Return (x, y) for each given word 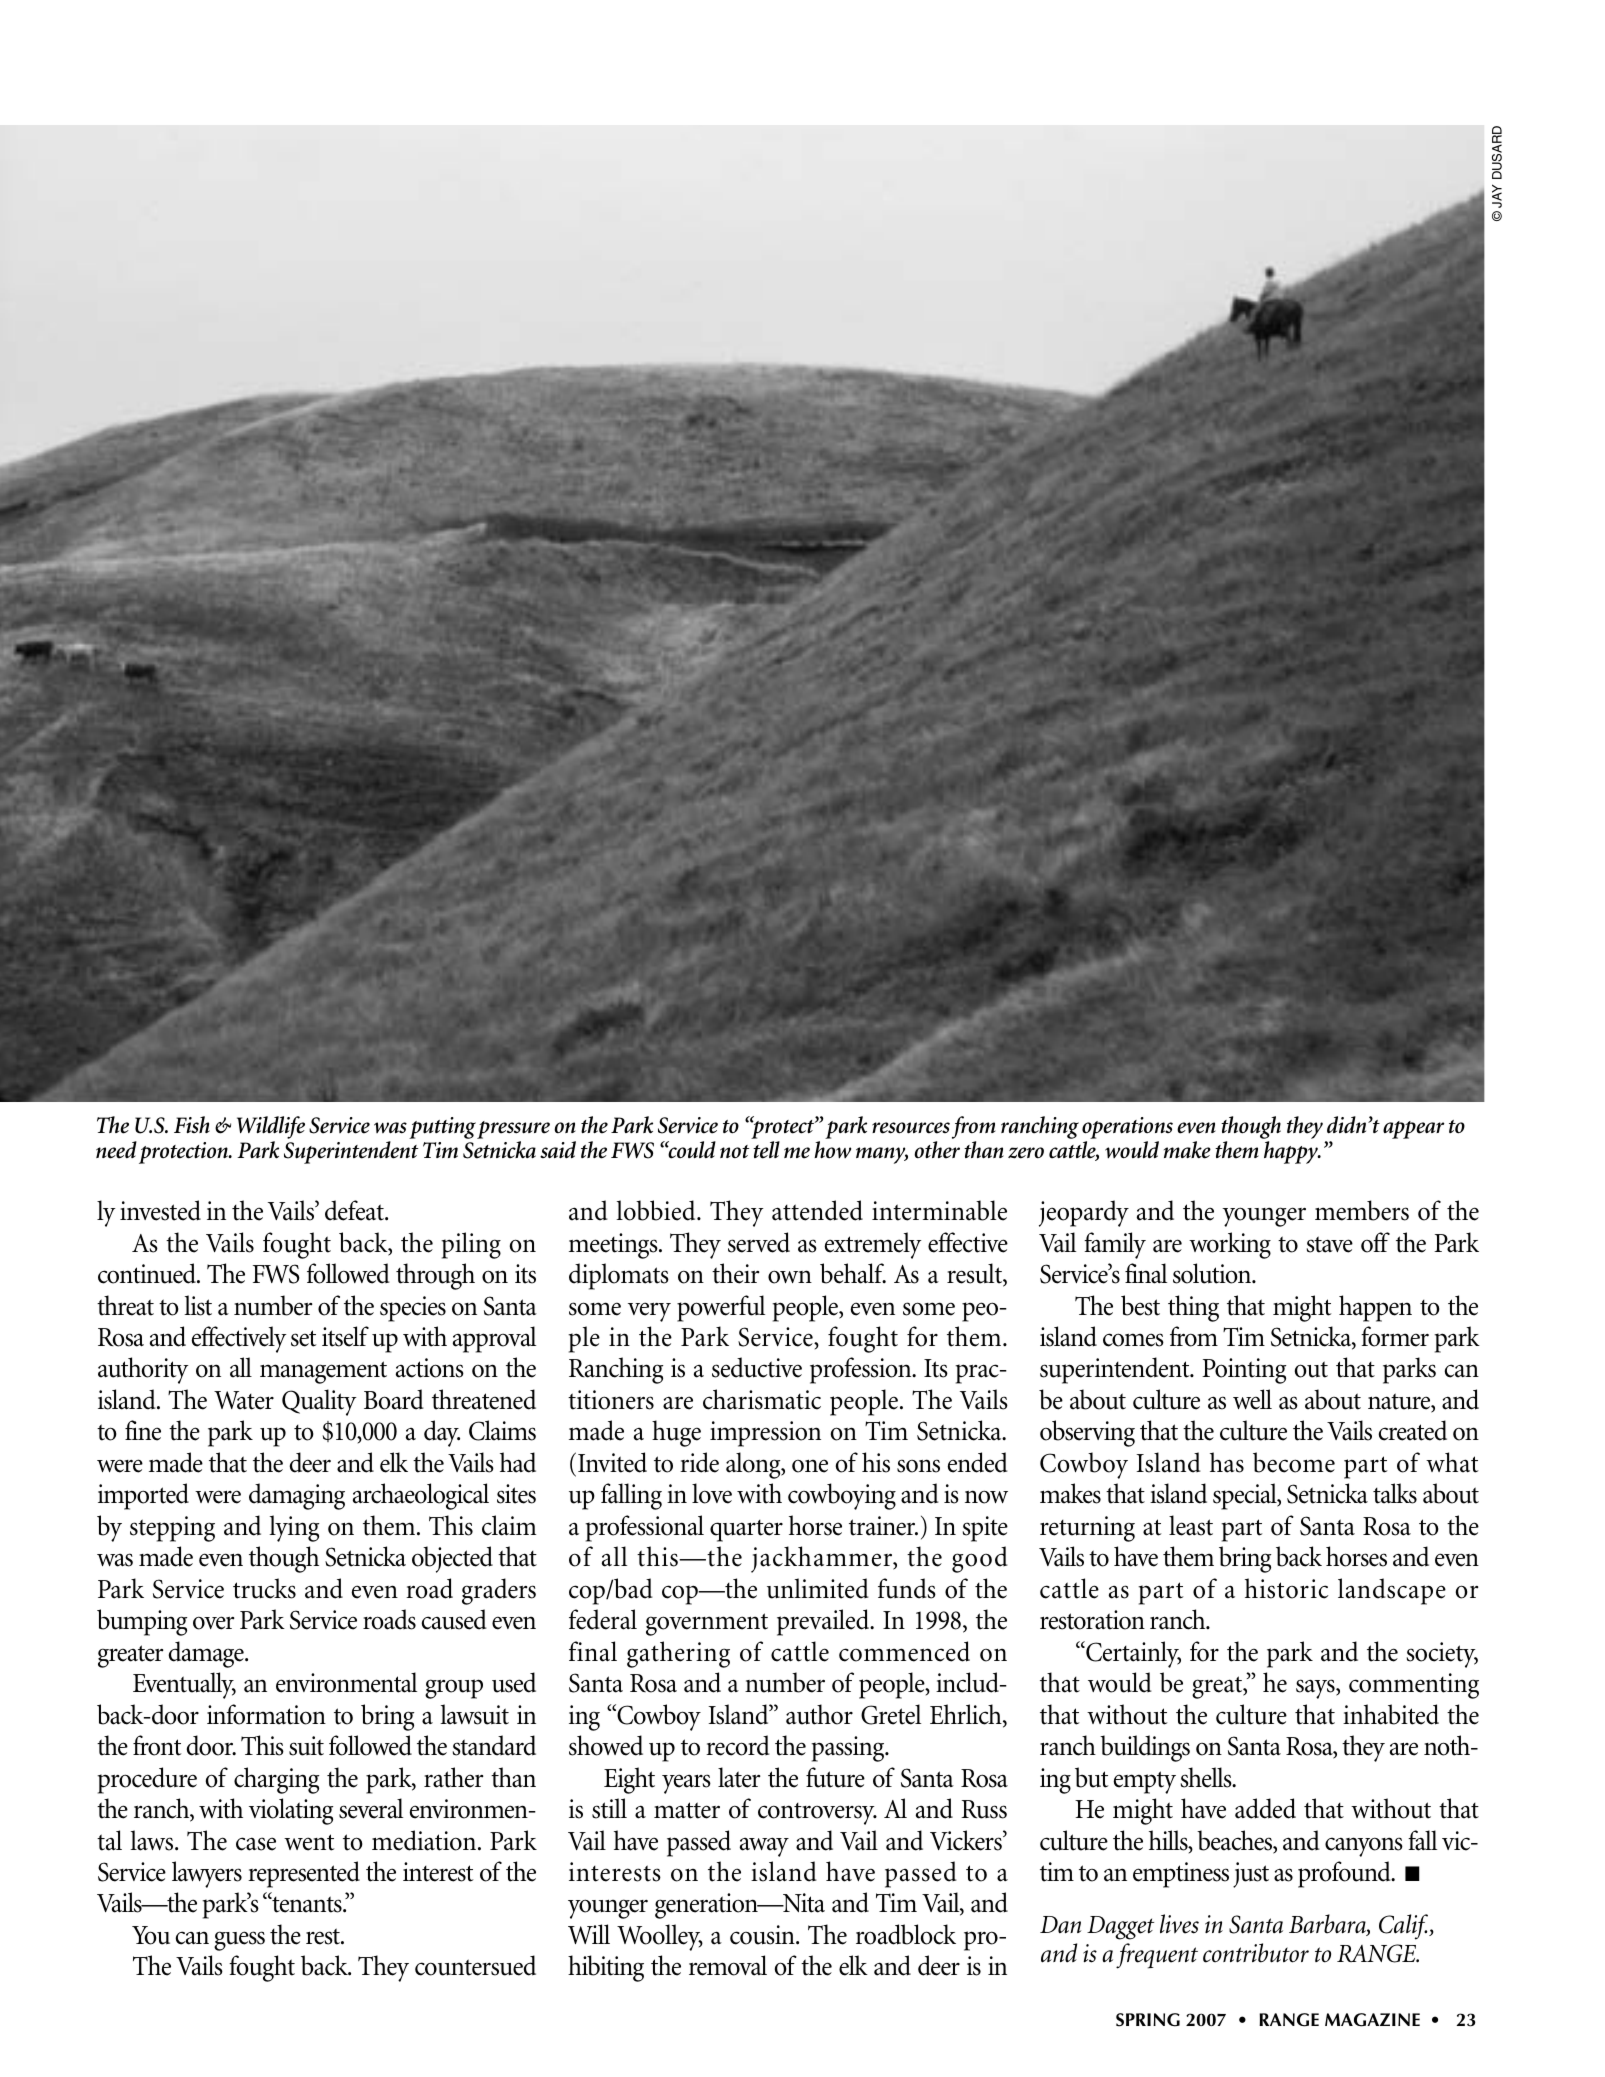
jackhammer (823, 1559)
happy (1292, 1152)
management (323, 1372)
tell (766, 1150)
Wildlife (271, 1129)
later (739, 1777)
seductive (757, 1367)
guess (239, 1941)
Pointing (1244, 1371)
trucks (264, 1588)
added (1265, 1808)
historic (1286, 1588)
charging (276, 1780)
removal (728, 1965)
